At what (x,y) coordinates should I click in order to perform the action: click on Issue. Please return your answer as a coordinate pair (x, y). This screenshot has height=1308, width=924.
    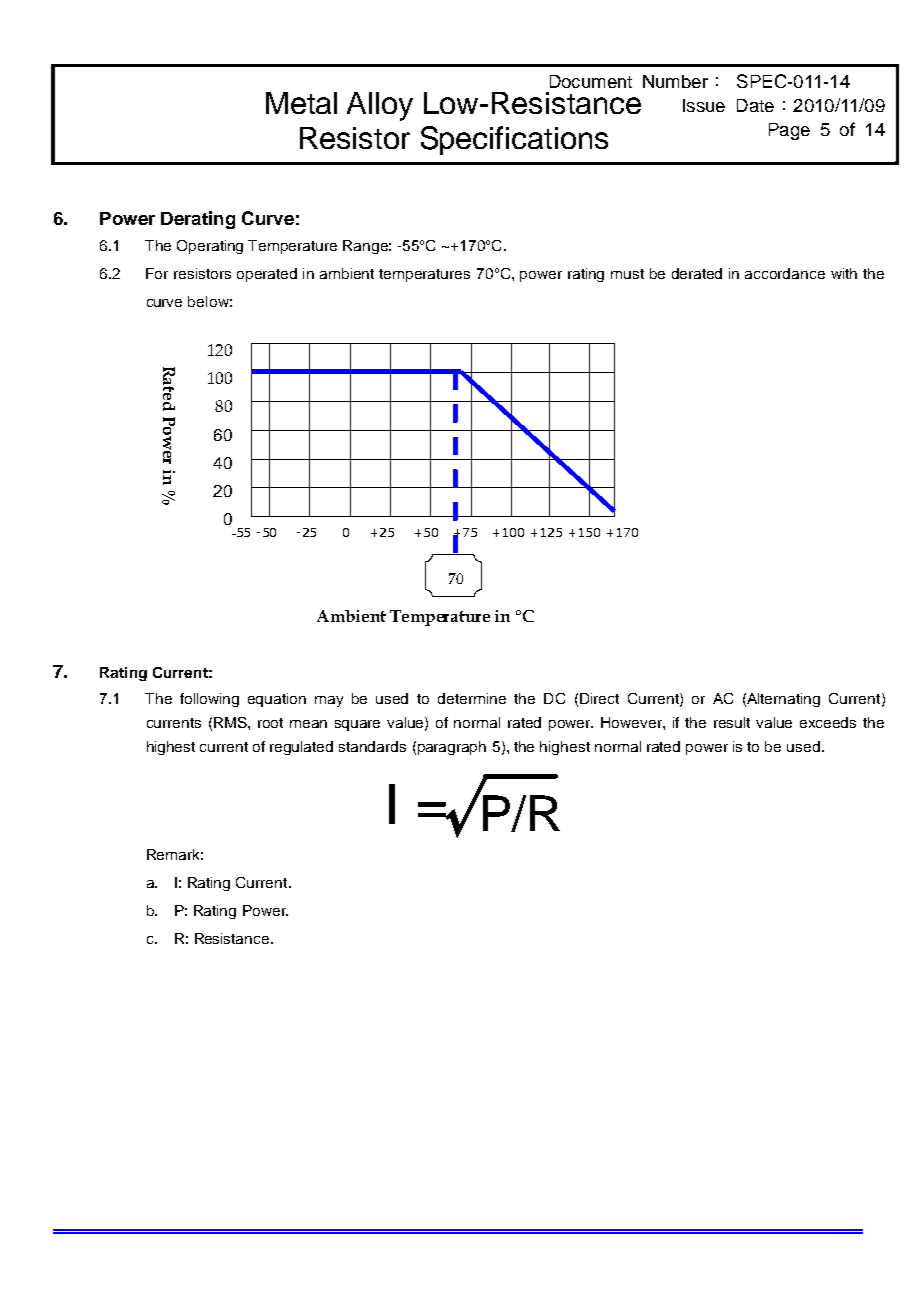
    Looking at the image, I should click on (704, 105).
